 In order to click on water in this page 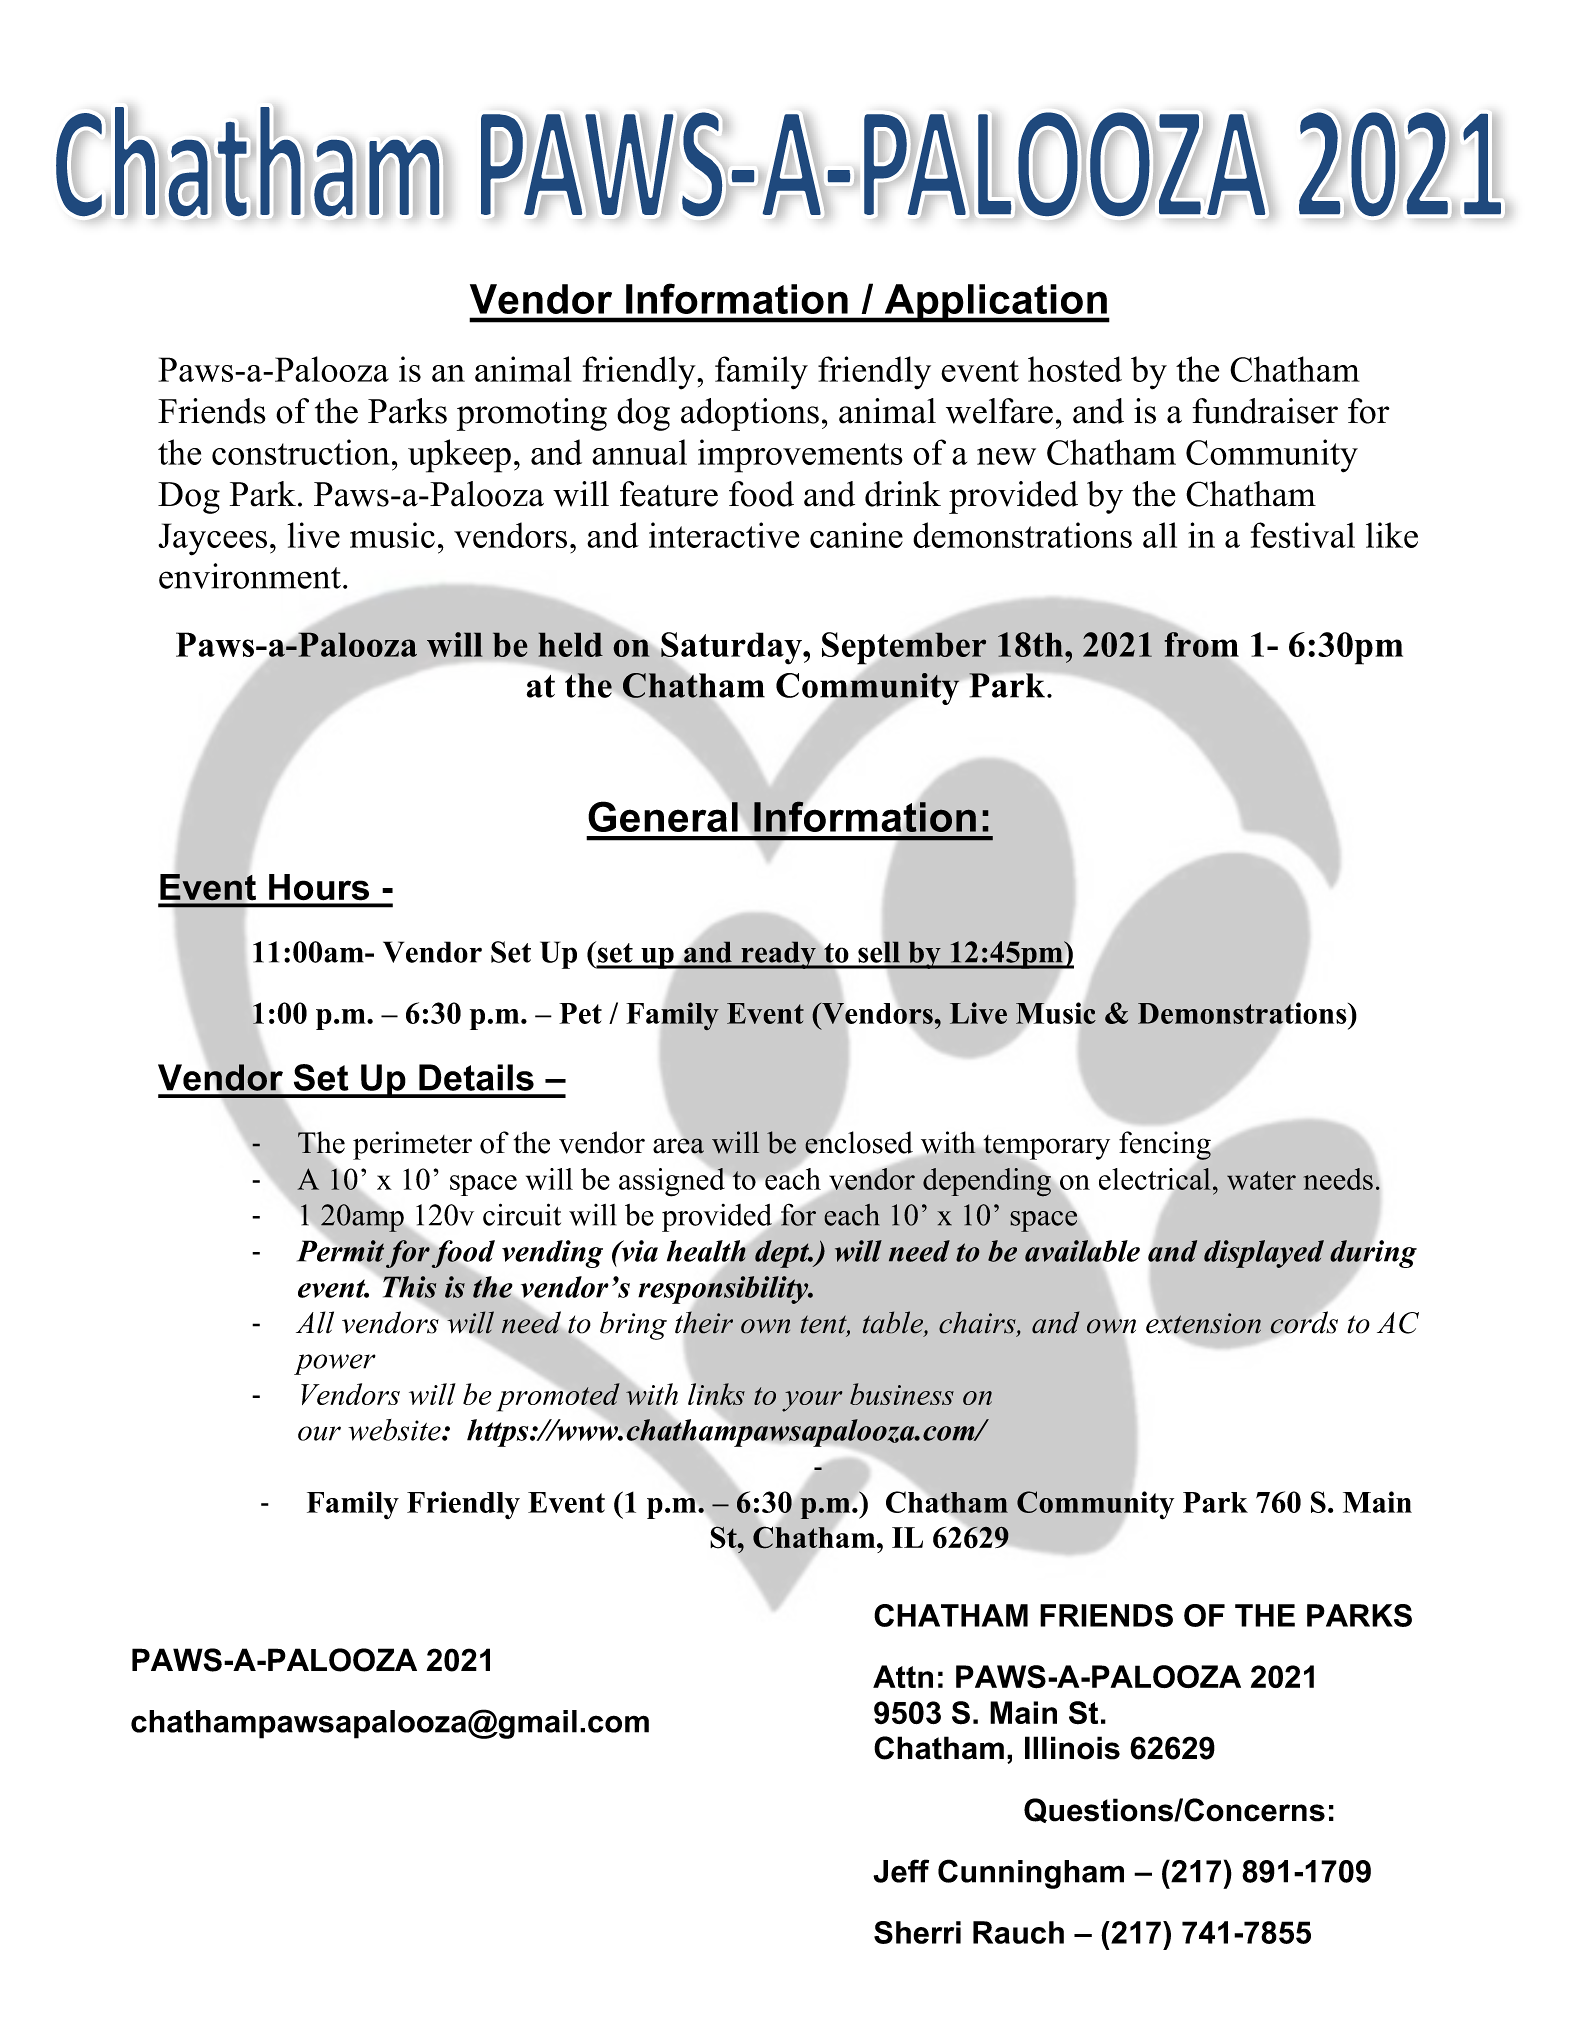, I will do `click(1261, 1180)`.
